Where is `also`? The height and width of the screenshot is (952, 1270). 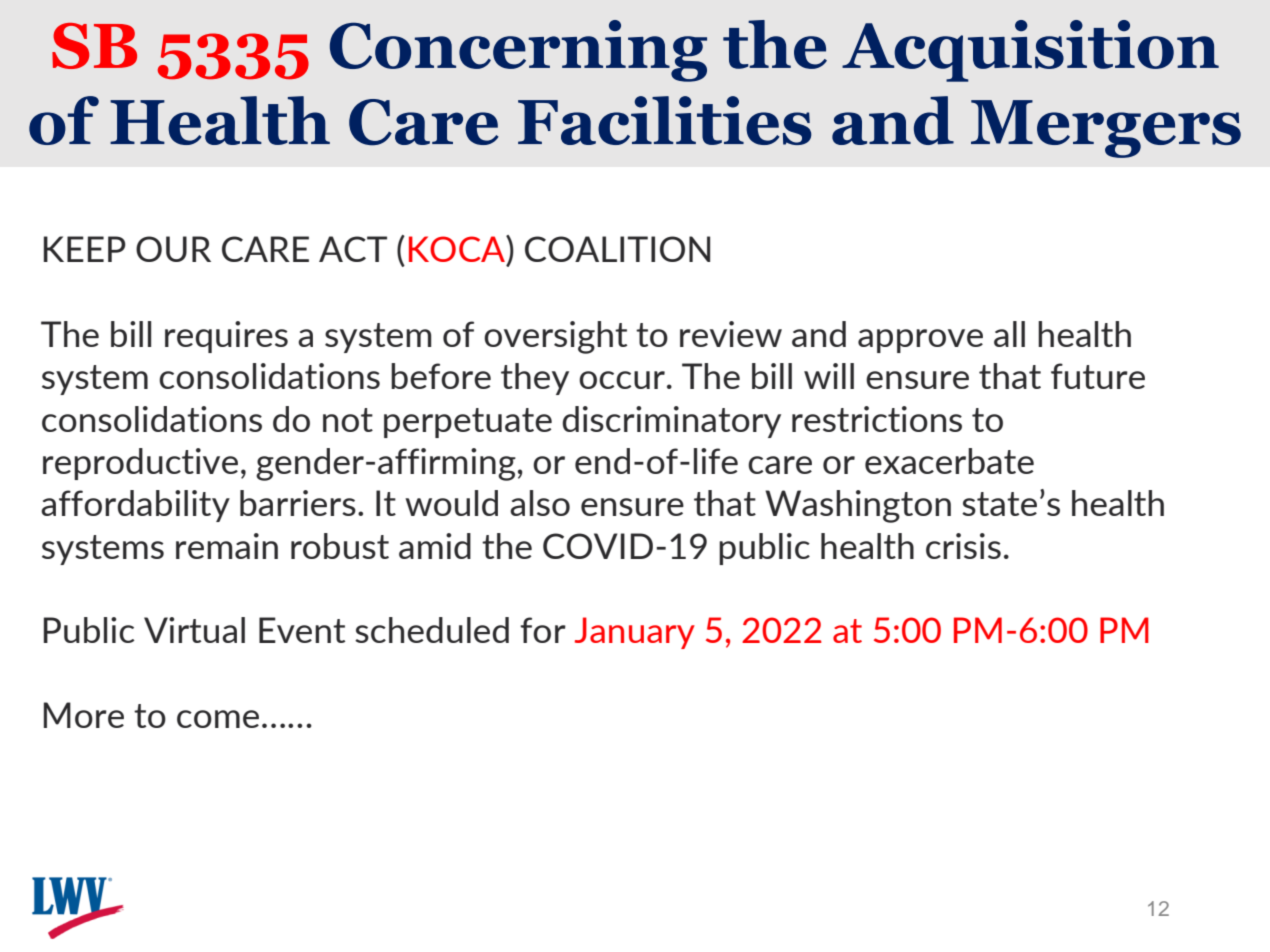
also is located at coordinates (540, 503).
